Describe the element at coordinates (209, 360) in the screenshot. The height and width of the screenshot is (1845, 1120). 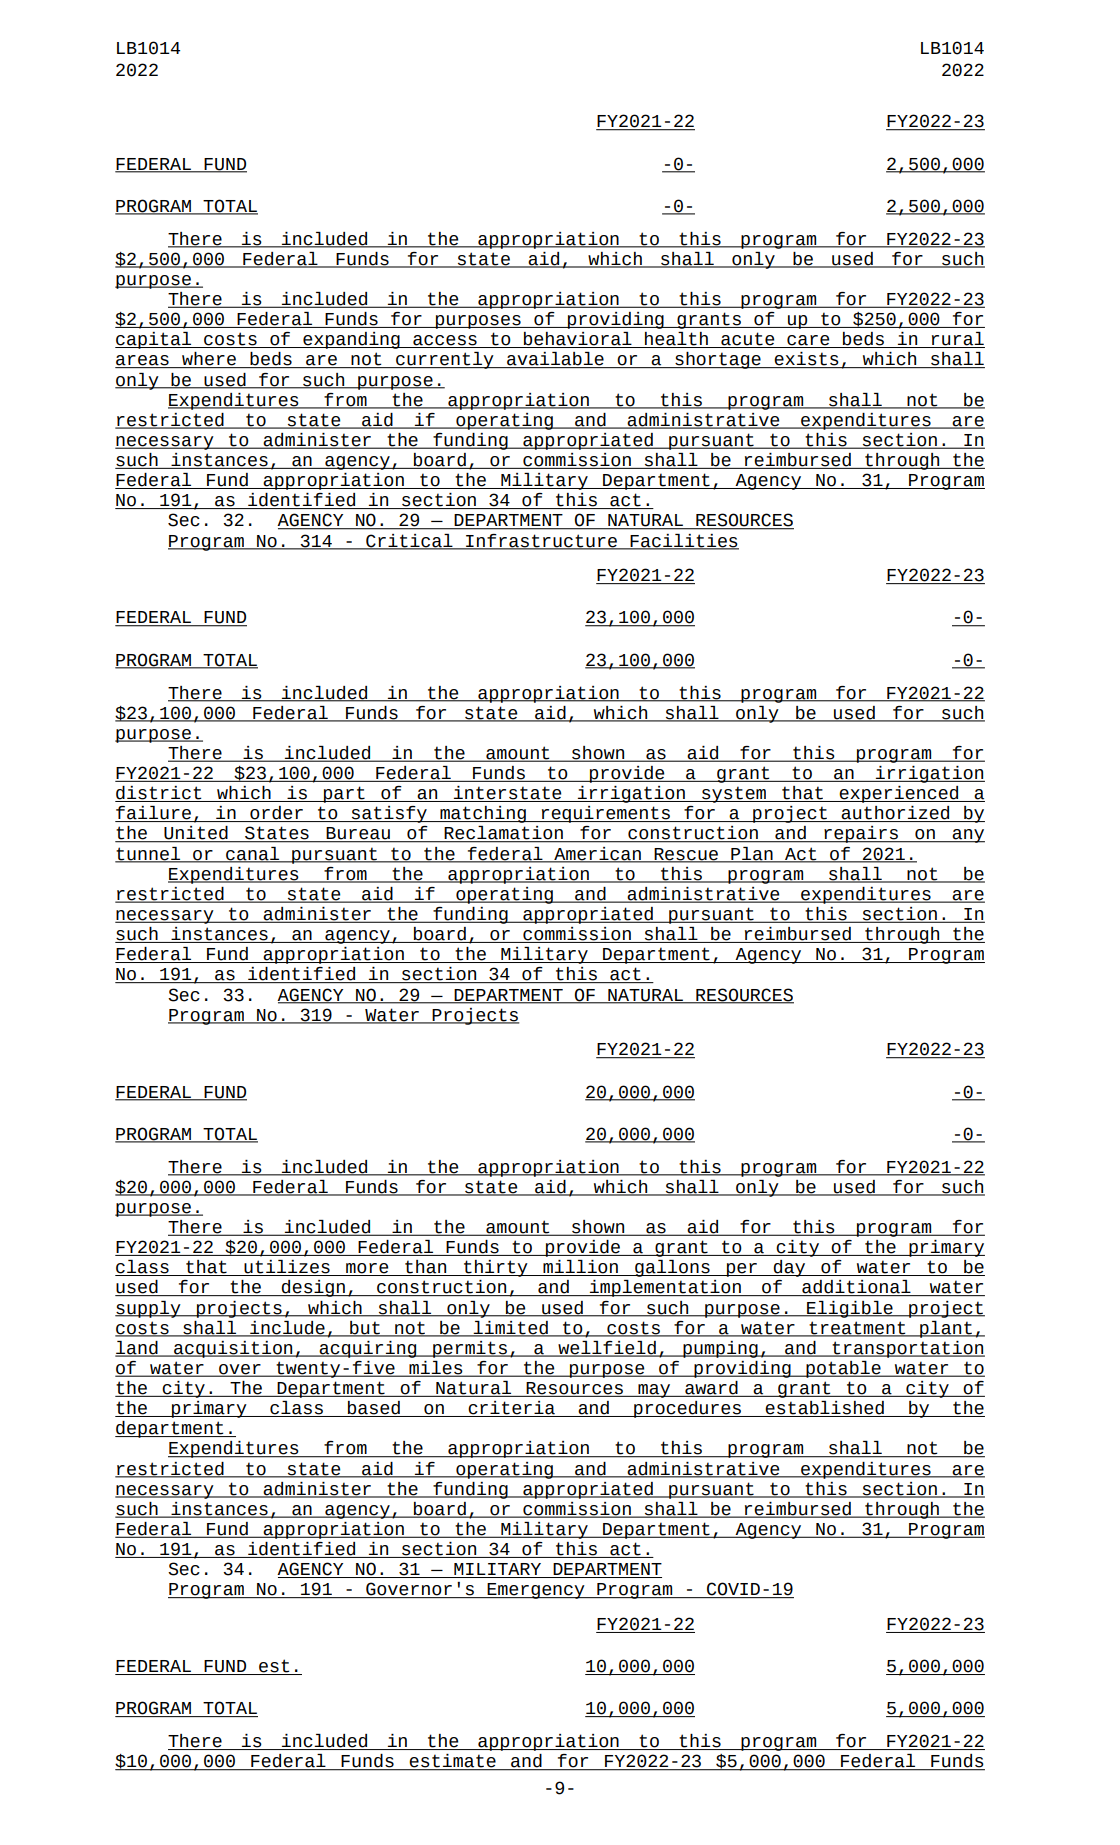
I see `where` at that location.
